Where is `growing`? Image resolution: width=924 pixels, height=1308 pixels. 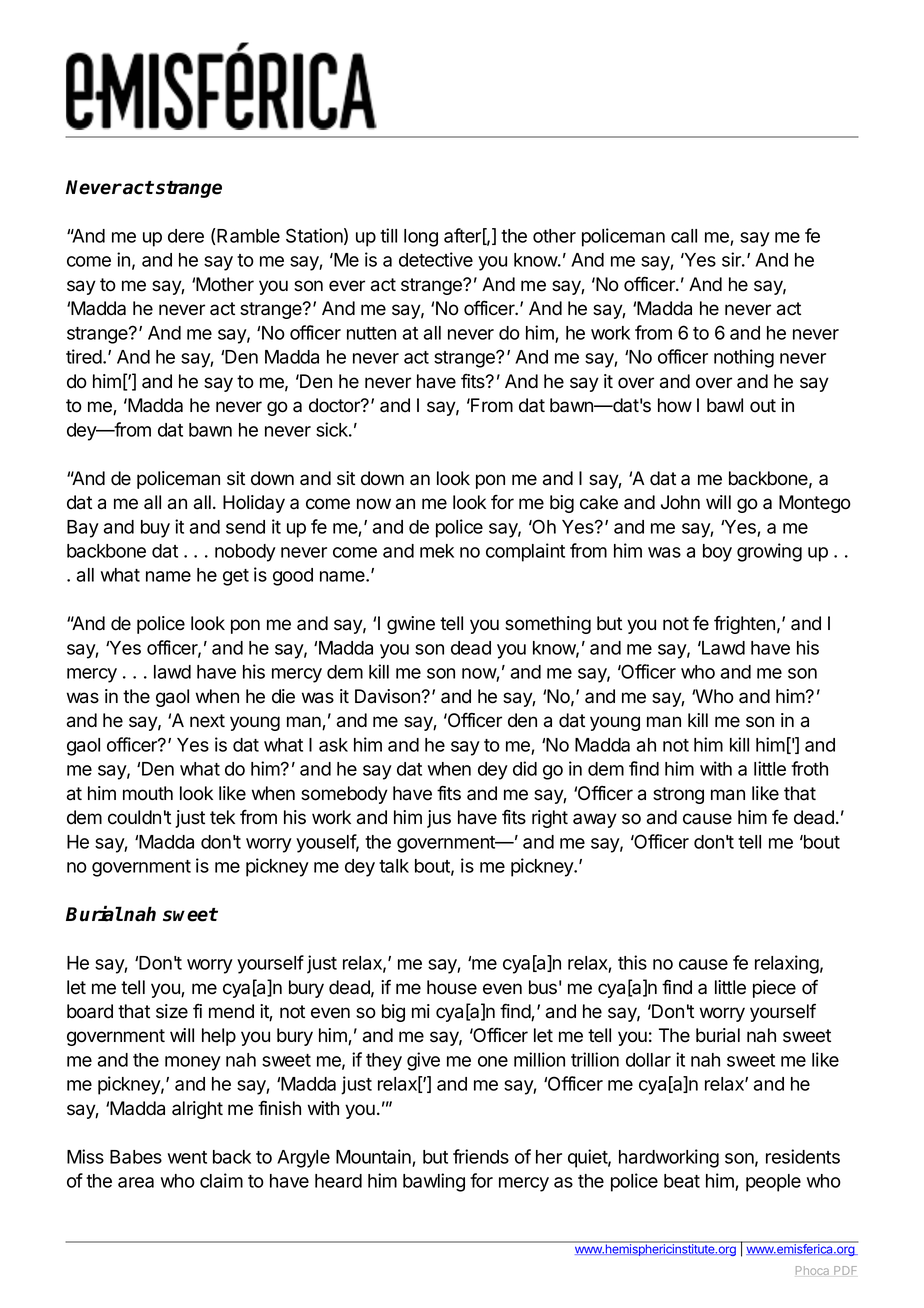
growing is located at coordinates (769, 552).
